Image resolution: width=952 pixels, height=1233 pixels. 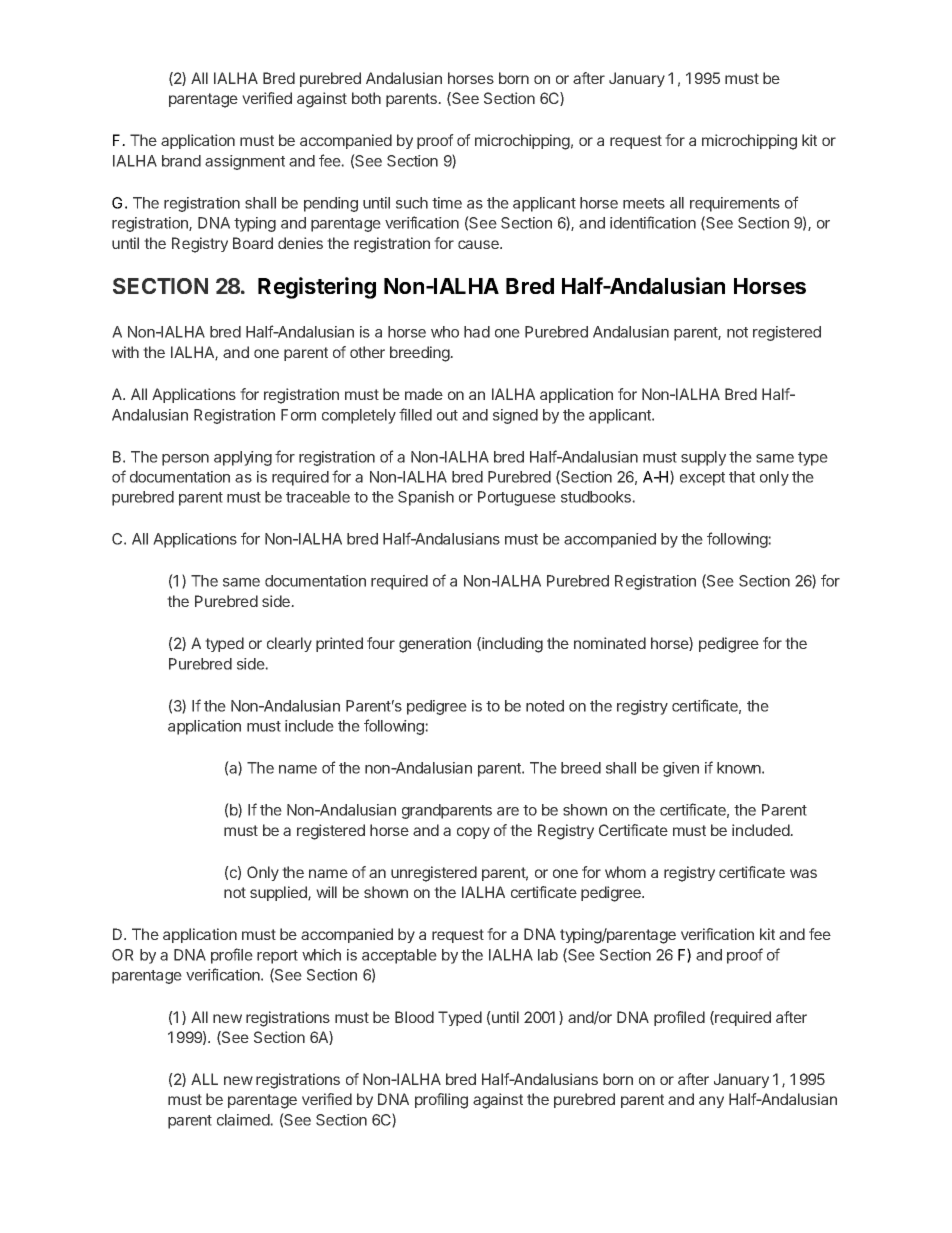 I want to click on generation, so click(x=435, y=645).
